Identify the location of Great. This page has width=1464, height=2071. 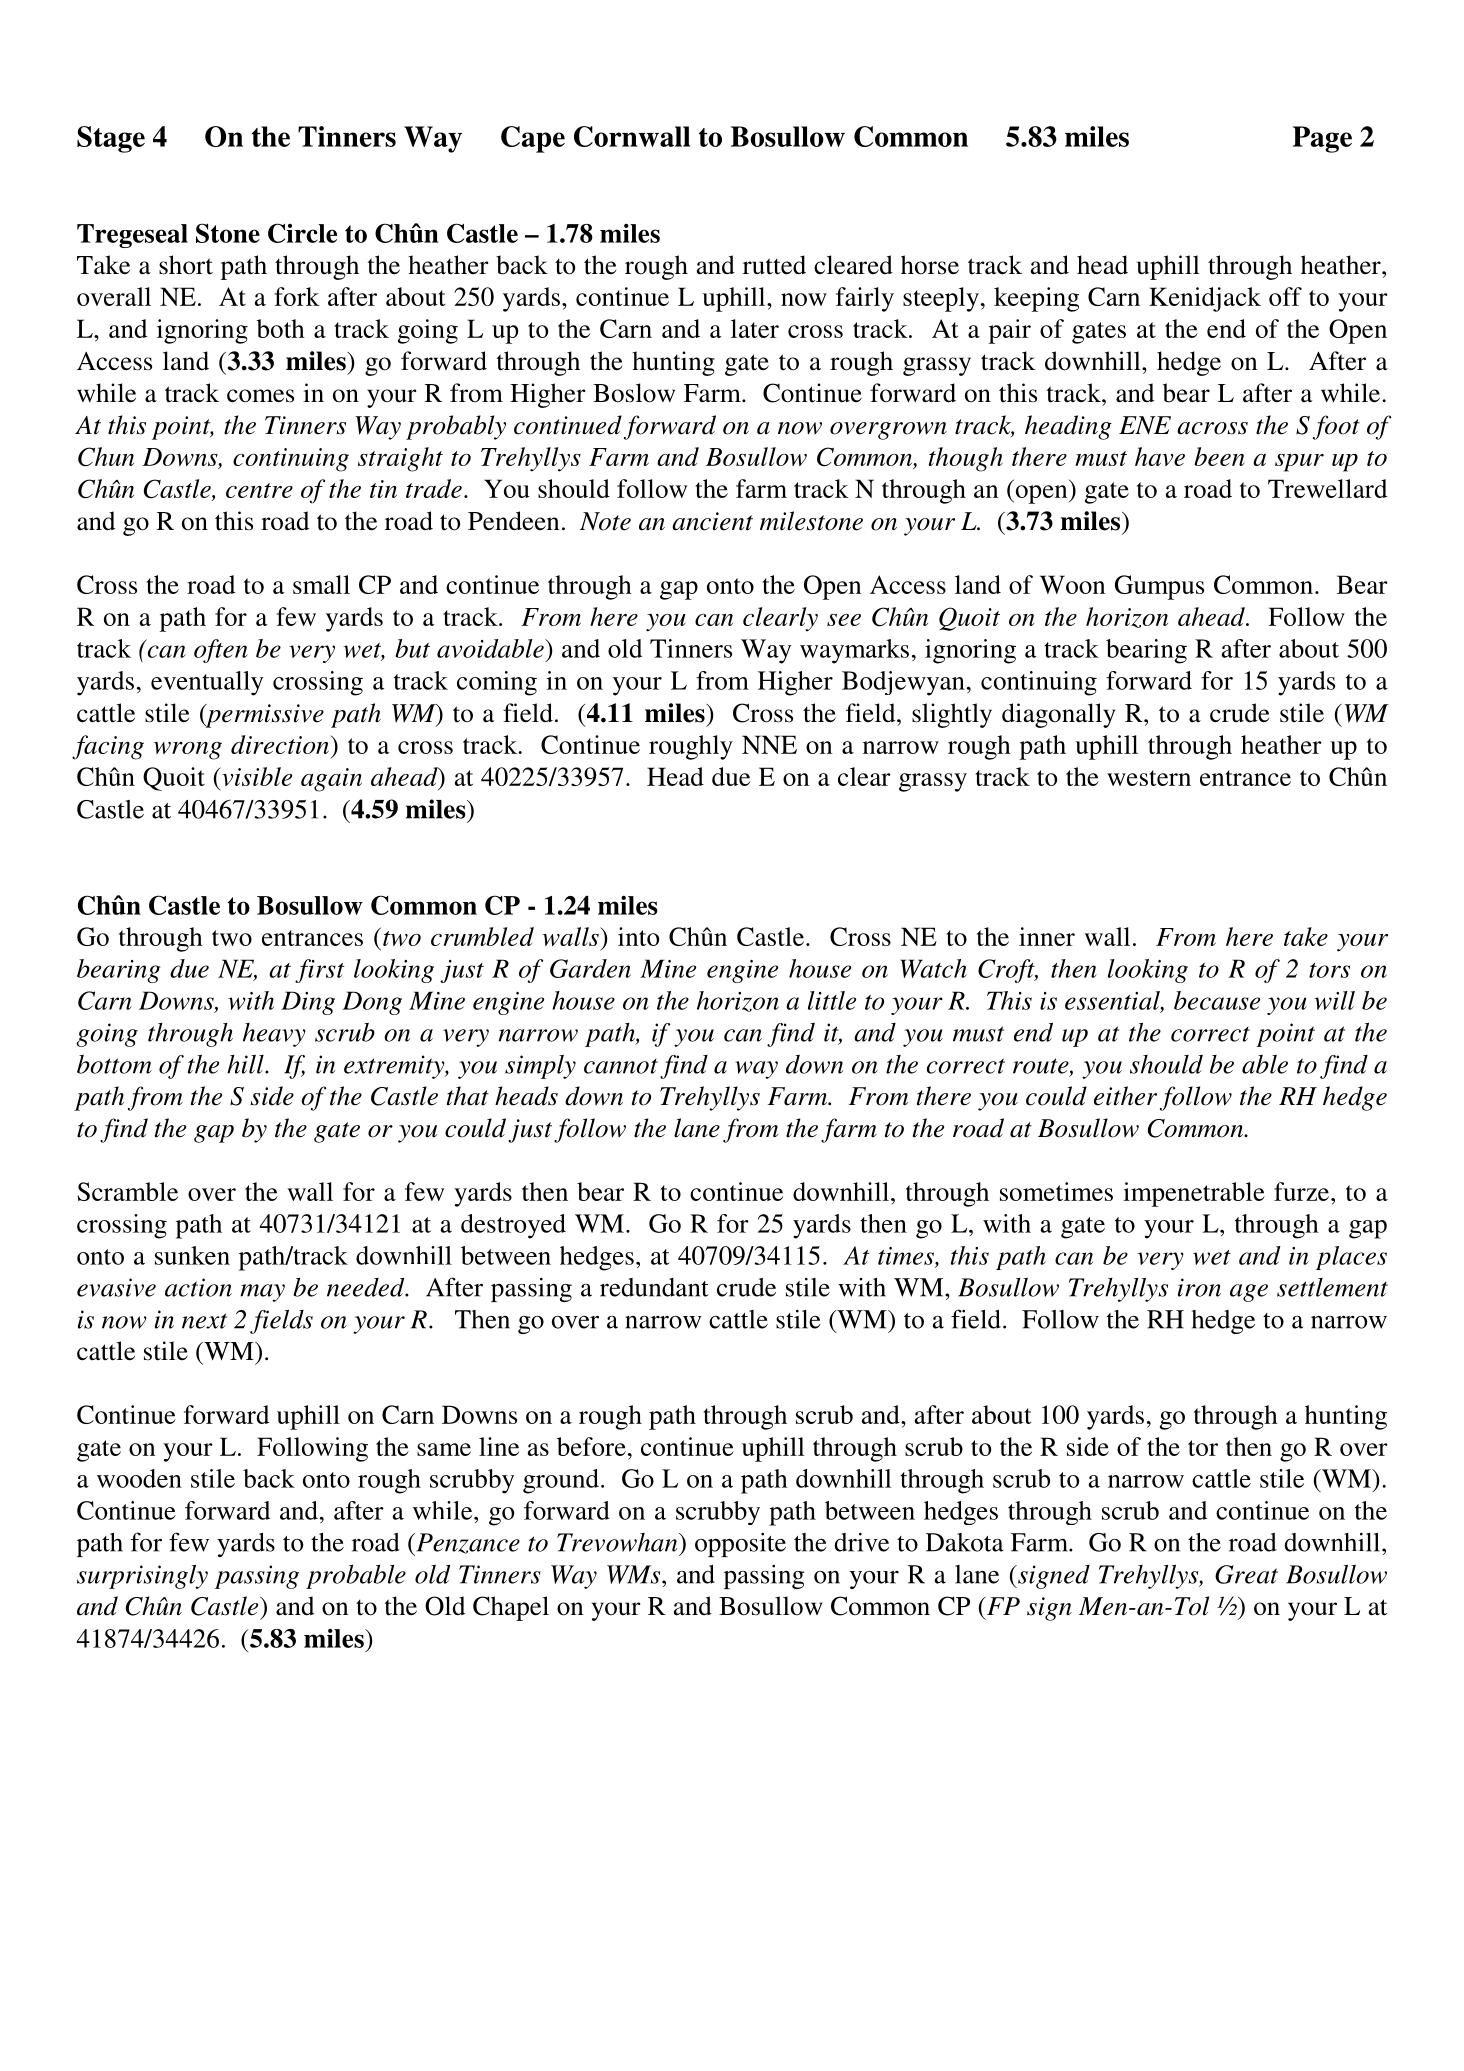
(1246, 1574).
